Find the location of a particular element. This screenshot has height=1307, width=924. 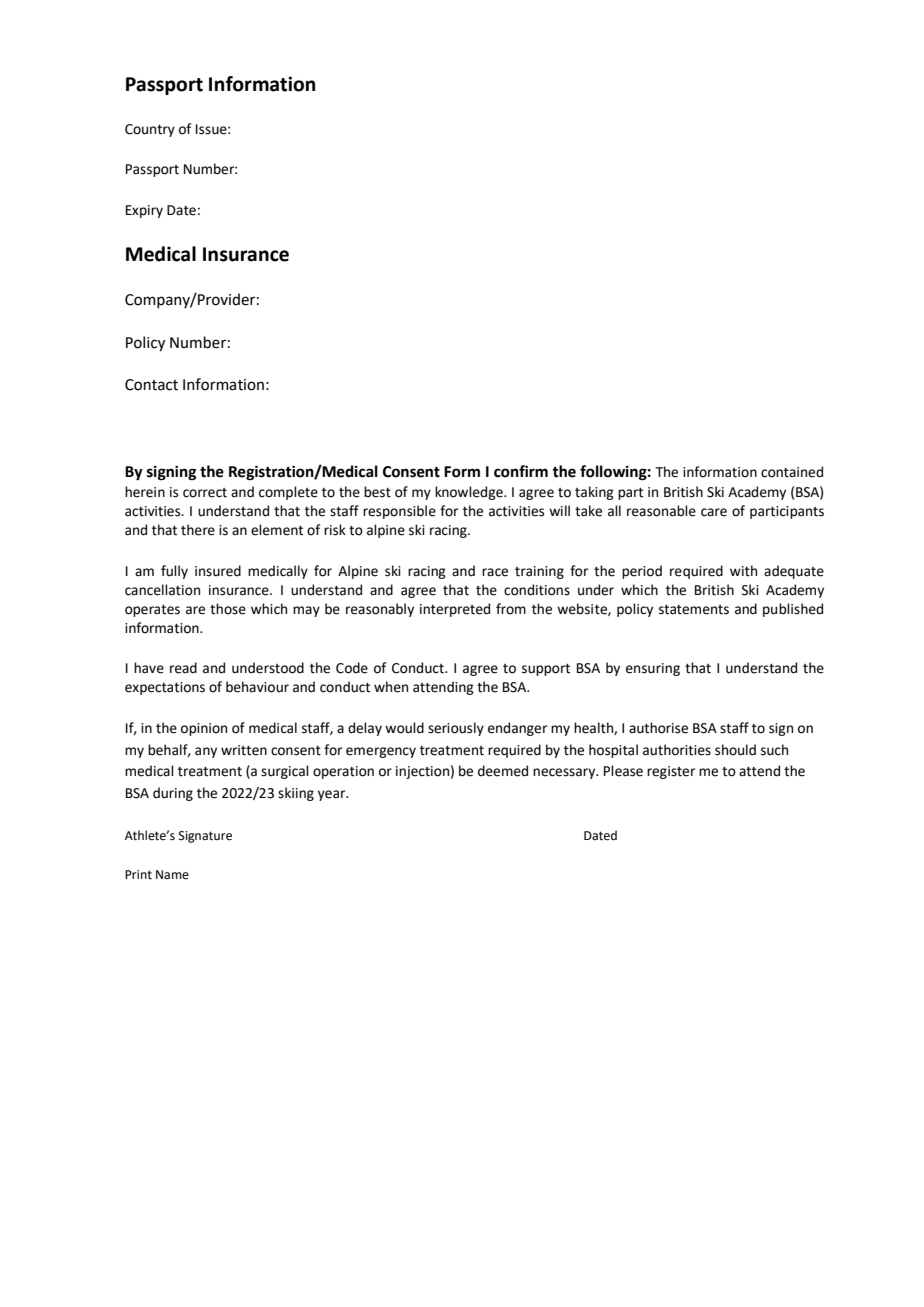

correct is located at coordinates (205, 493).
